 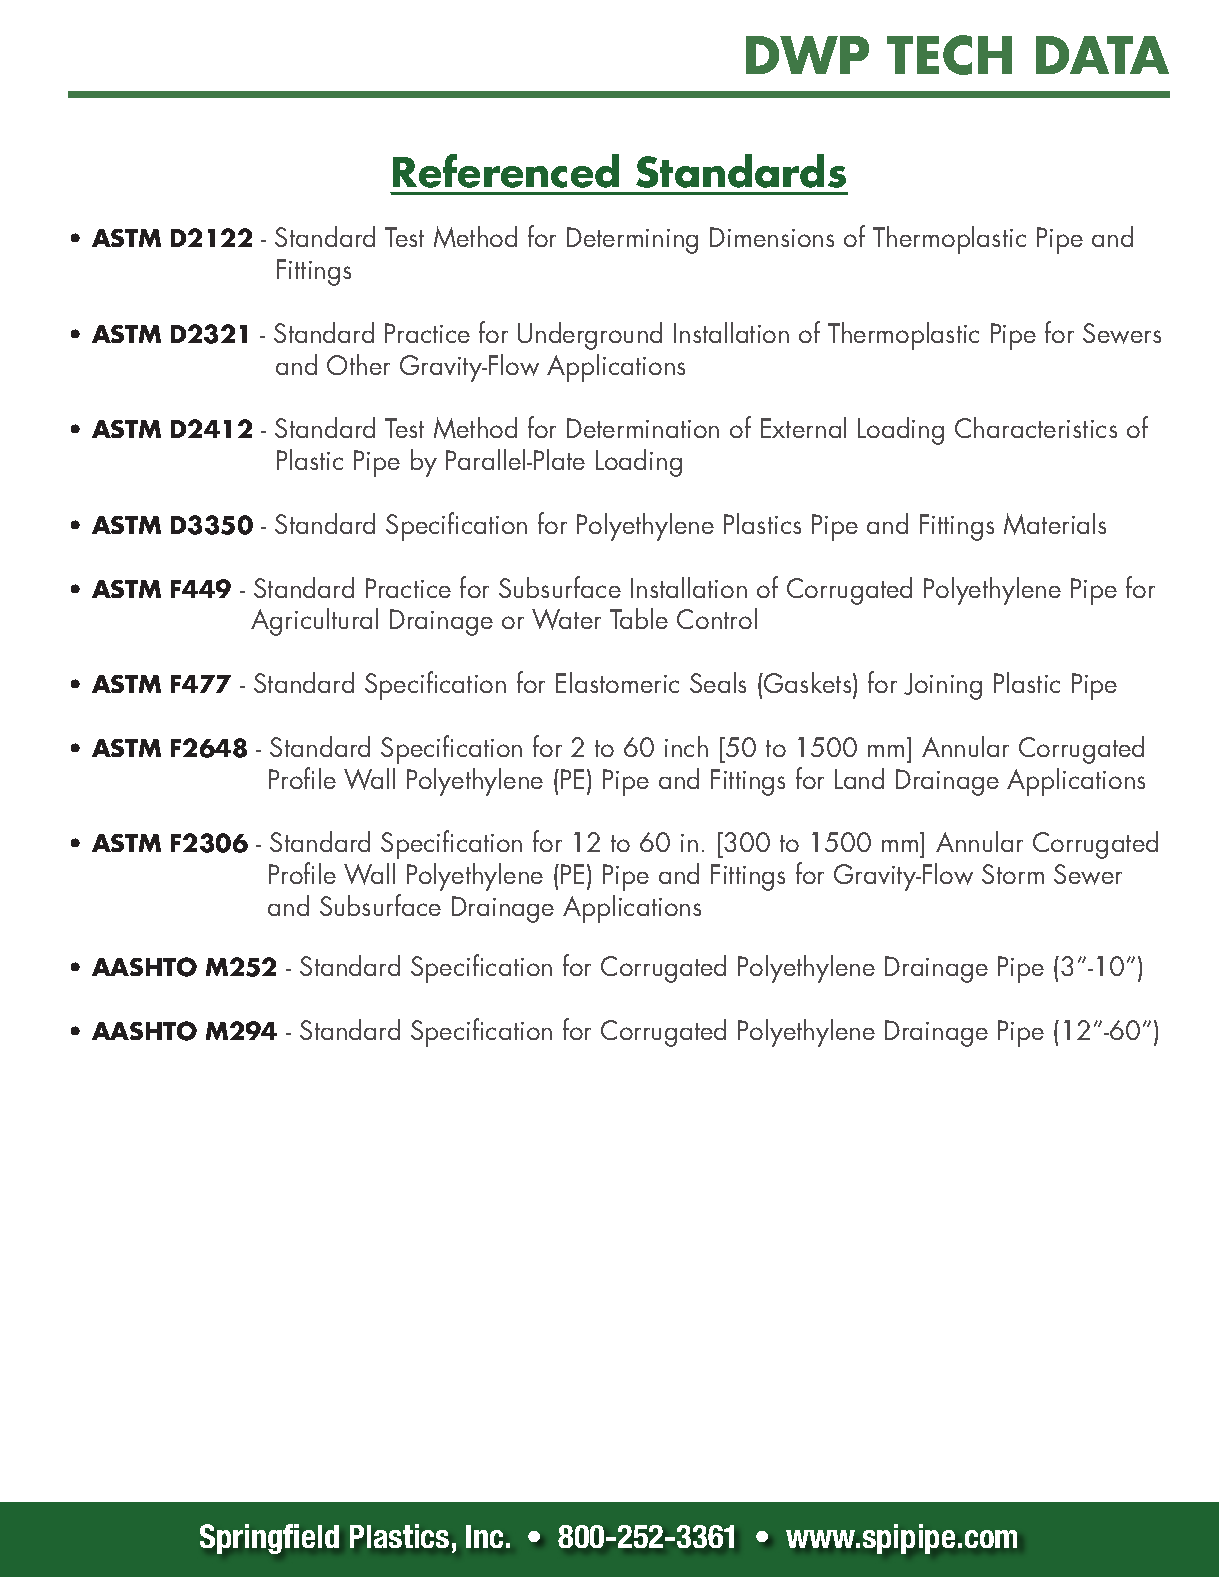 I want to click on TECH, so click(x=949, y=55).
